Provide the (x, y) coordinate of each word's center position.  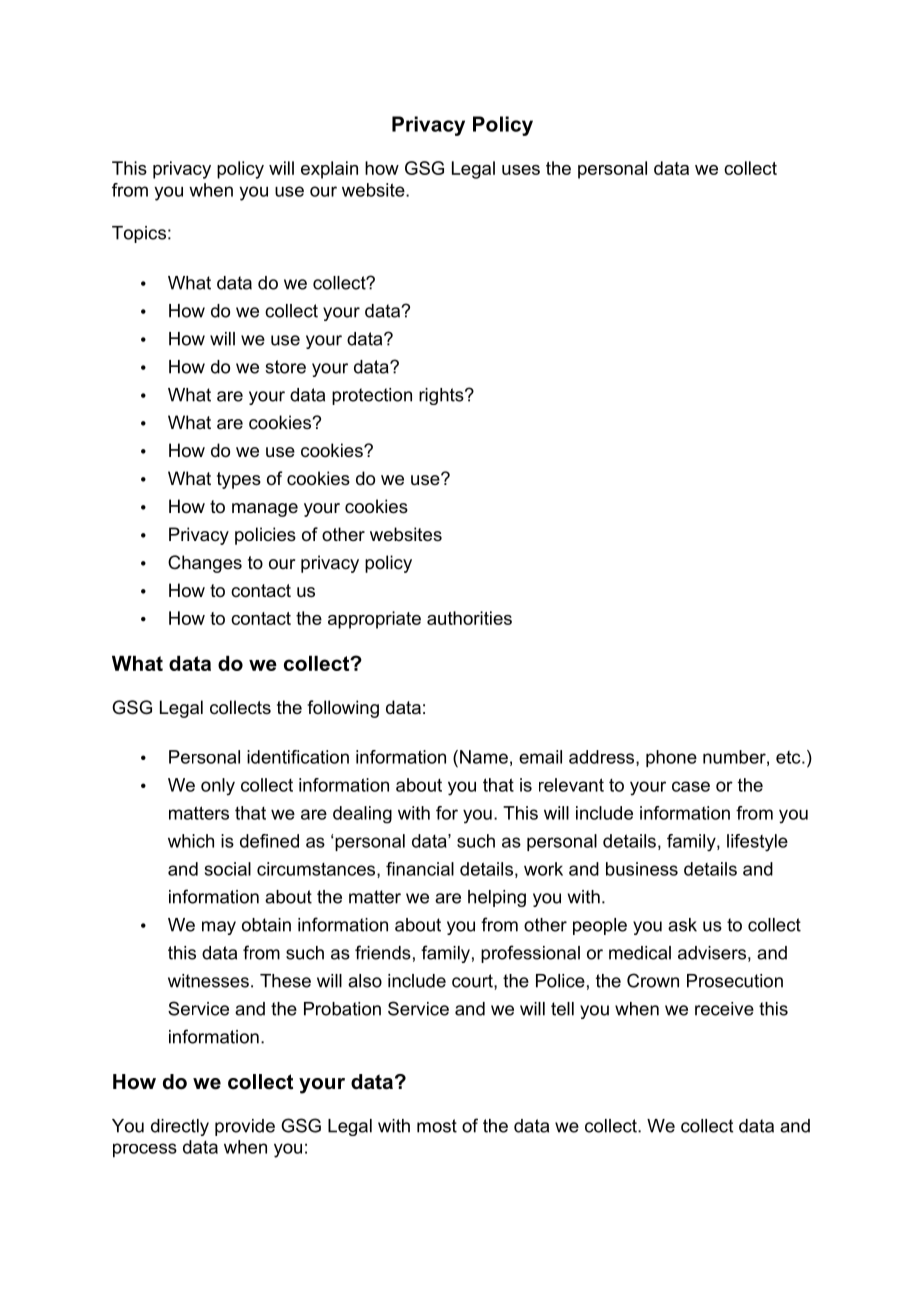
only (218, 787)
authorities (469, 618)
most (437, 1126)
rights (442, 396)
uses (521, 170)
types (239, 480)
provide (245, 1127)
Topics (139, 234)
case (691, 786)
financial (420, 869)
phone (671, 758)
